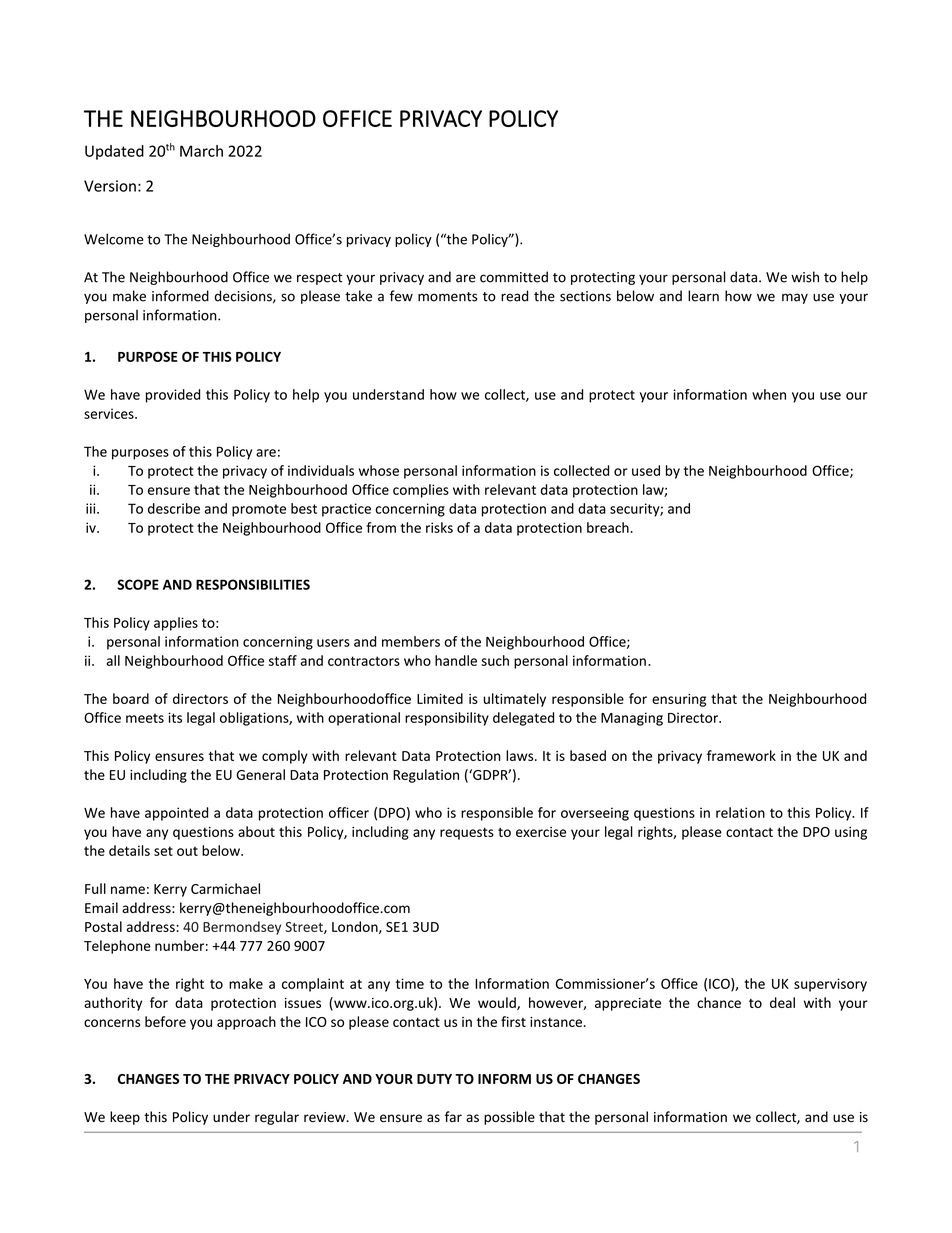 This document has width=952, height=1233. What do you see at coordinates (201, 151) in the document?
I see `March` at bounding box center [201, 151].
